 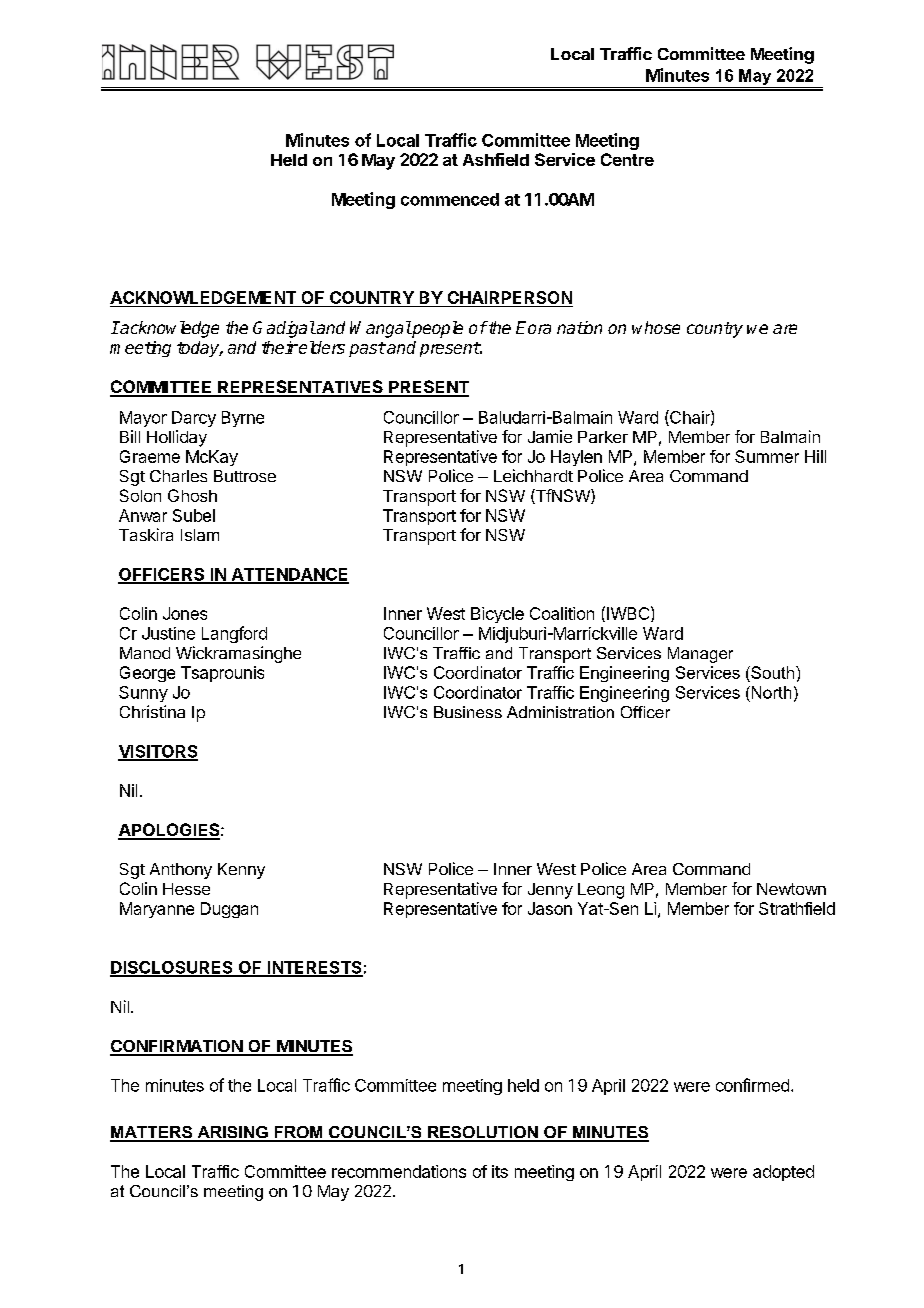 I want to click on Jenny, so click(x=550, y=891).
